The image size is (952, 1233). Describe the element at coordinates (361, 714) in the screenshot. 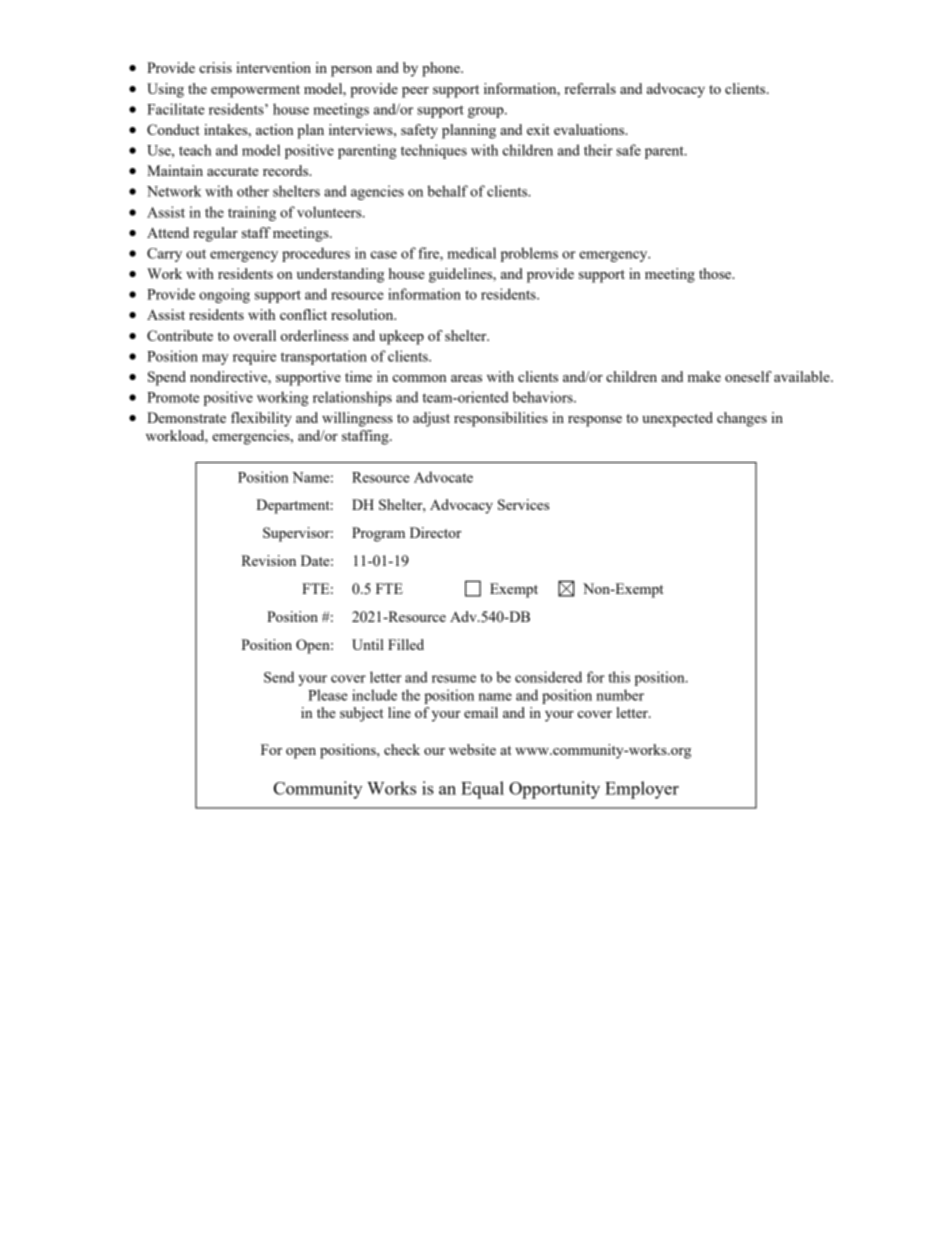

I see `subject` at that location.
